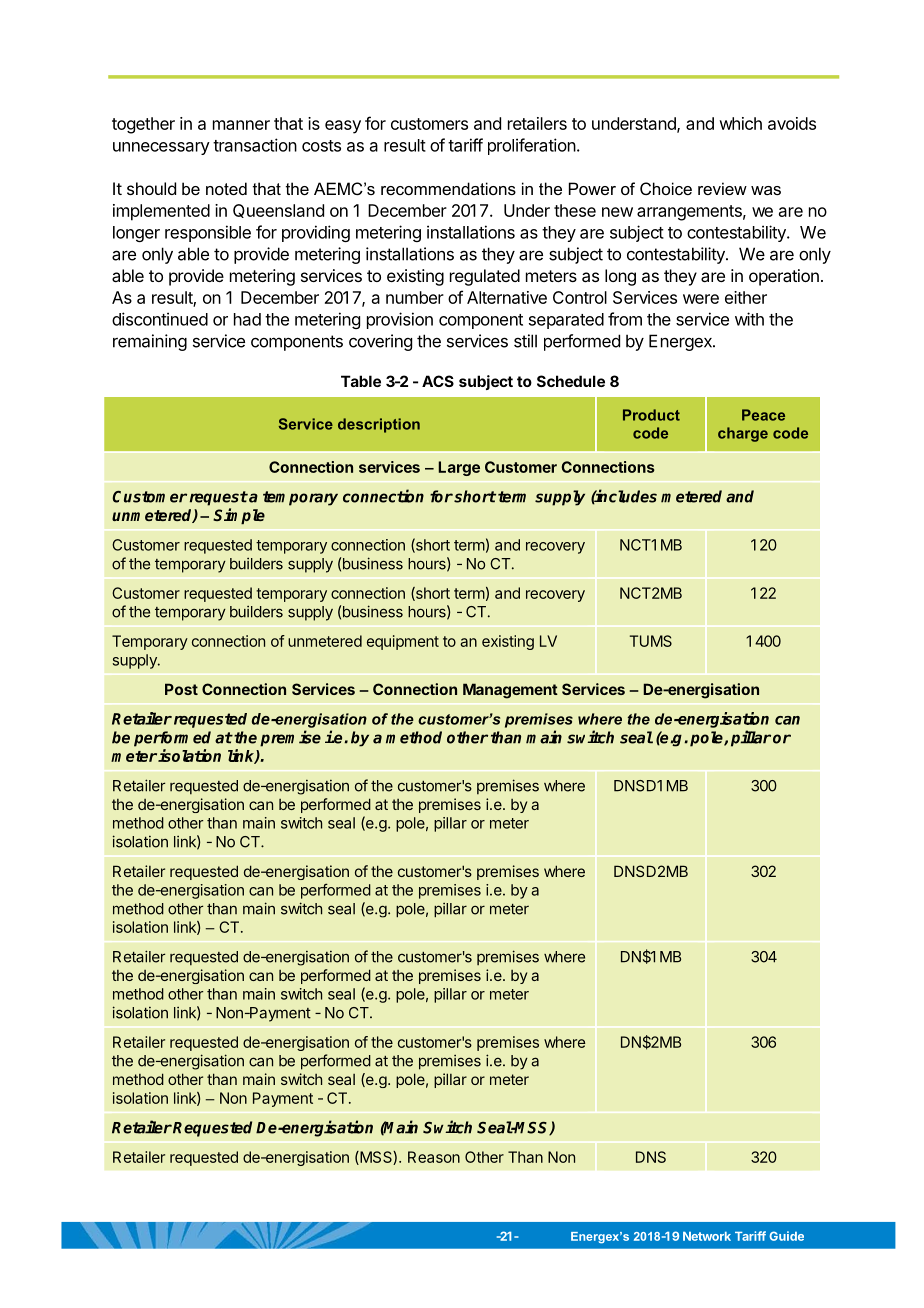 This image has height=1308, width=924. Describe the element at coordinates (403, 642) in the image. I see `equipment` at that location.
